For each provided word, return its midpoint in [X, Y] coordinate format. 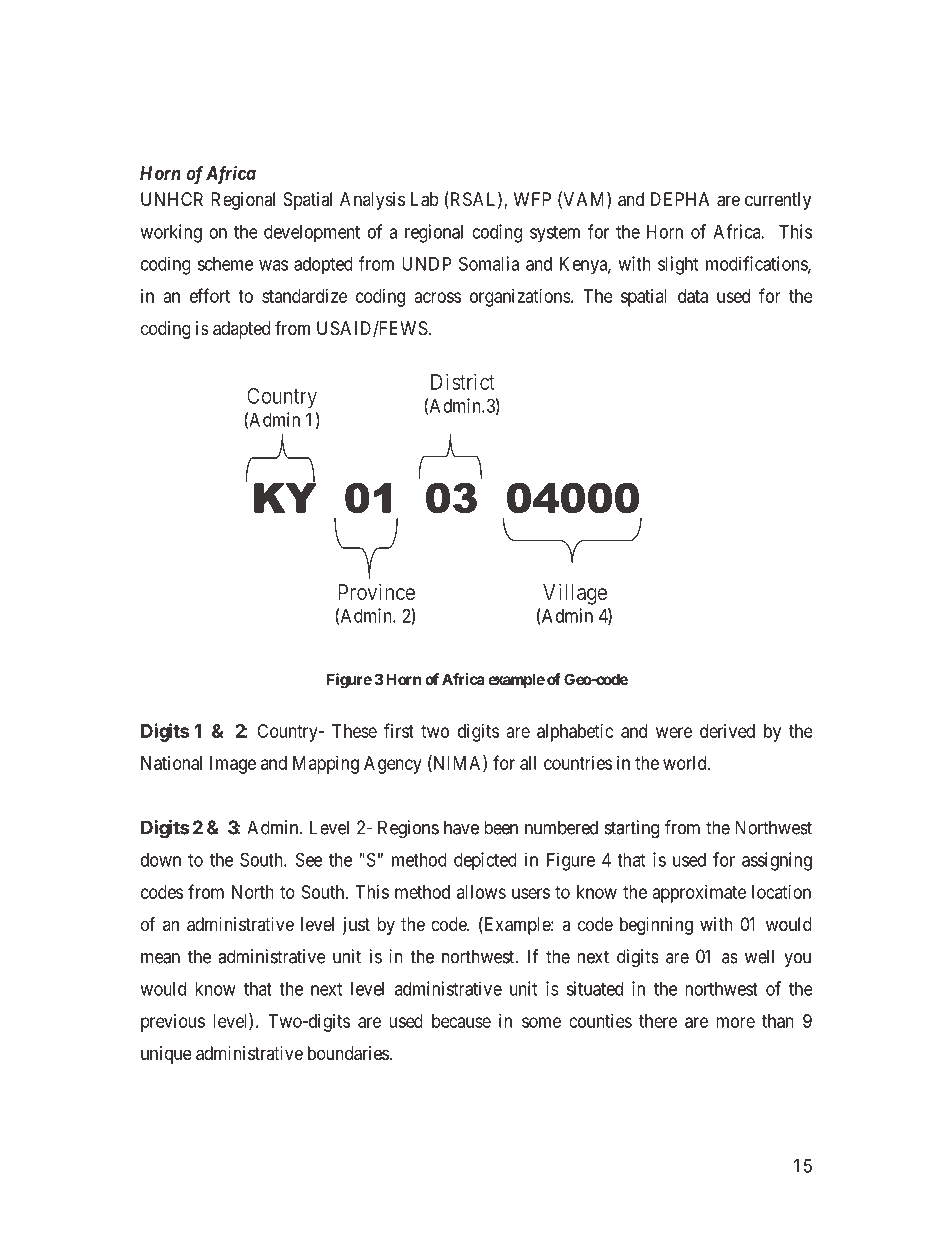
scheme [225, 264]
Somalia [489, 263]
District [463, 381]
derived [727, 731]
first [399, 730]
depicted [485, 861]
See [309, 859]
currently [778, 201]
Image [233, 765]
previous [173, 1023]
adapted [241, 330]
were [674, 732]
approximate [699, 894]
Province [376, 591]
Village [575, 594]
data [693, 296]
